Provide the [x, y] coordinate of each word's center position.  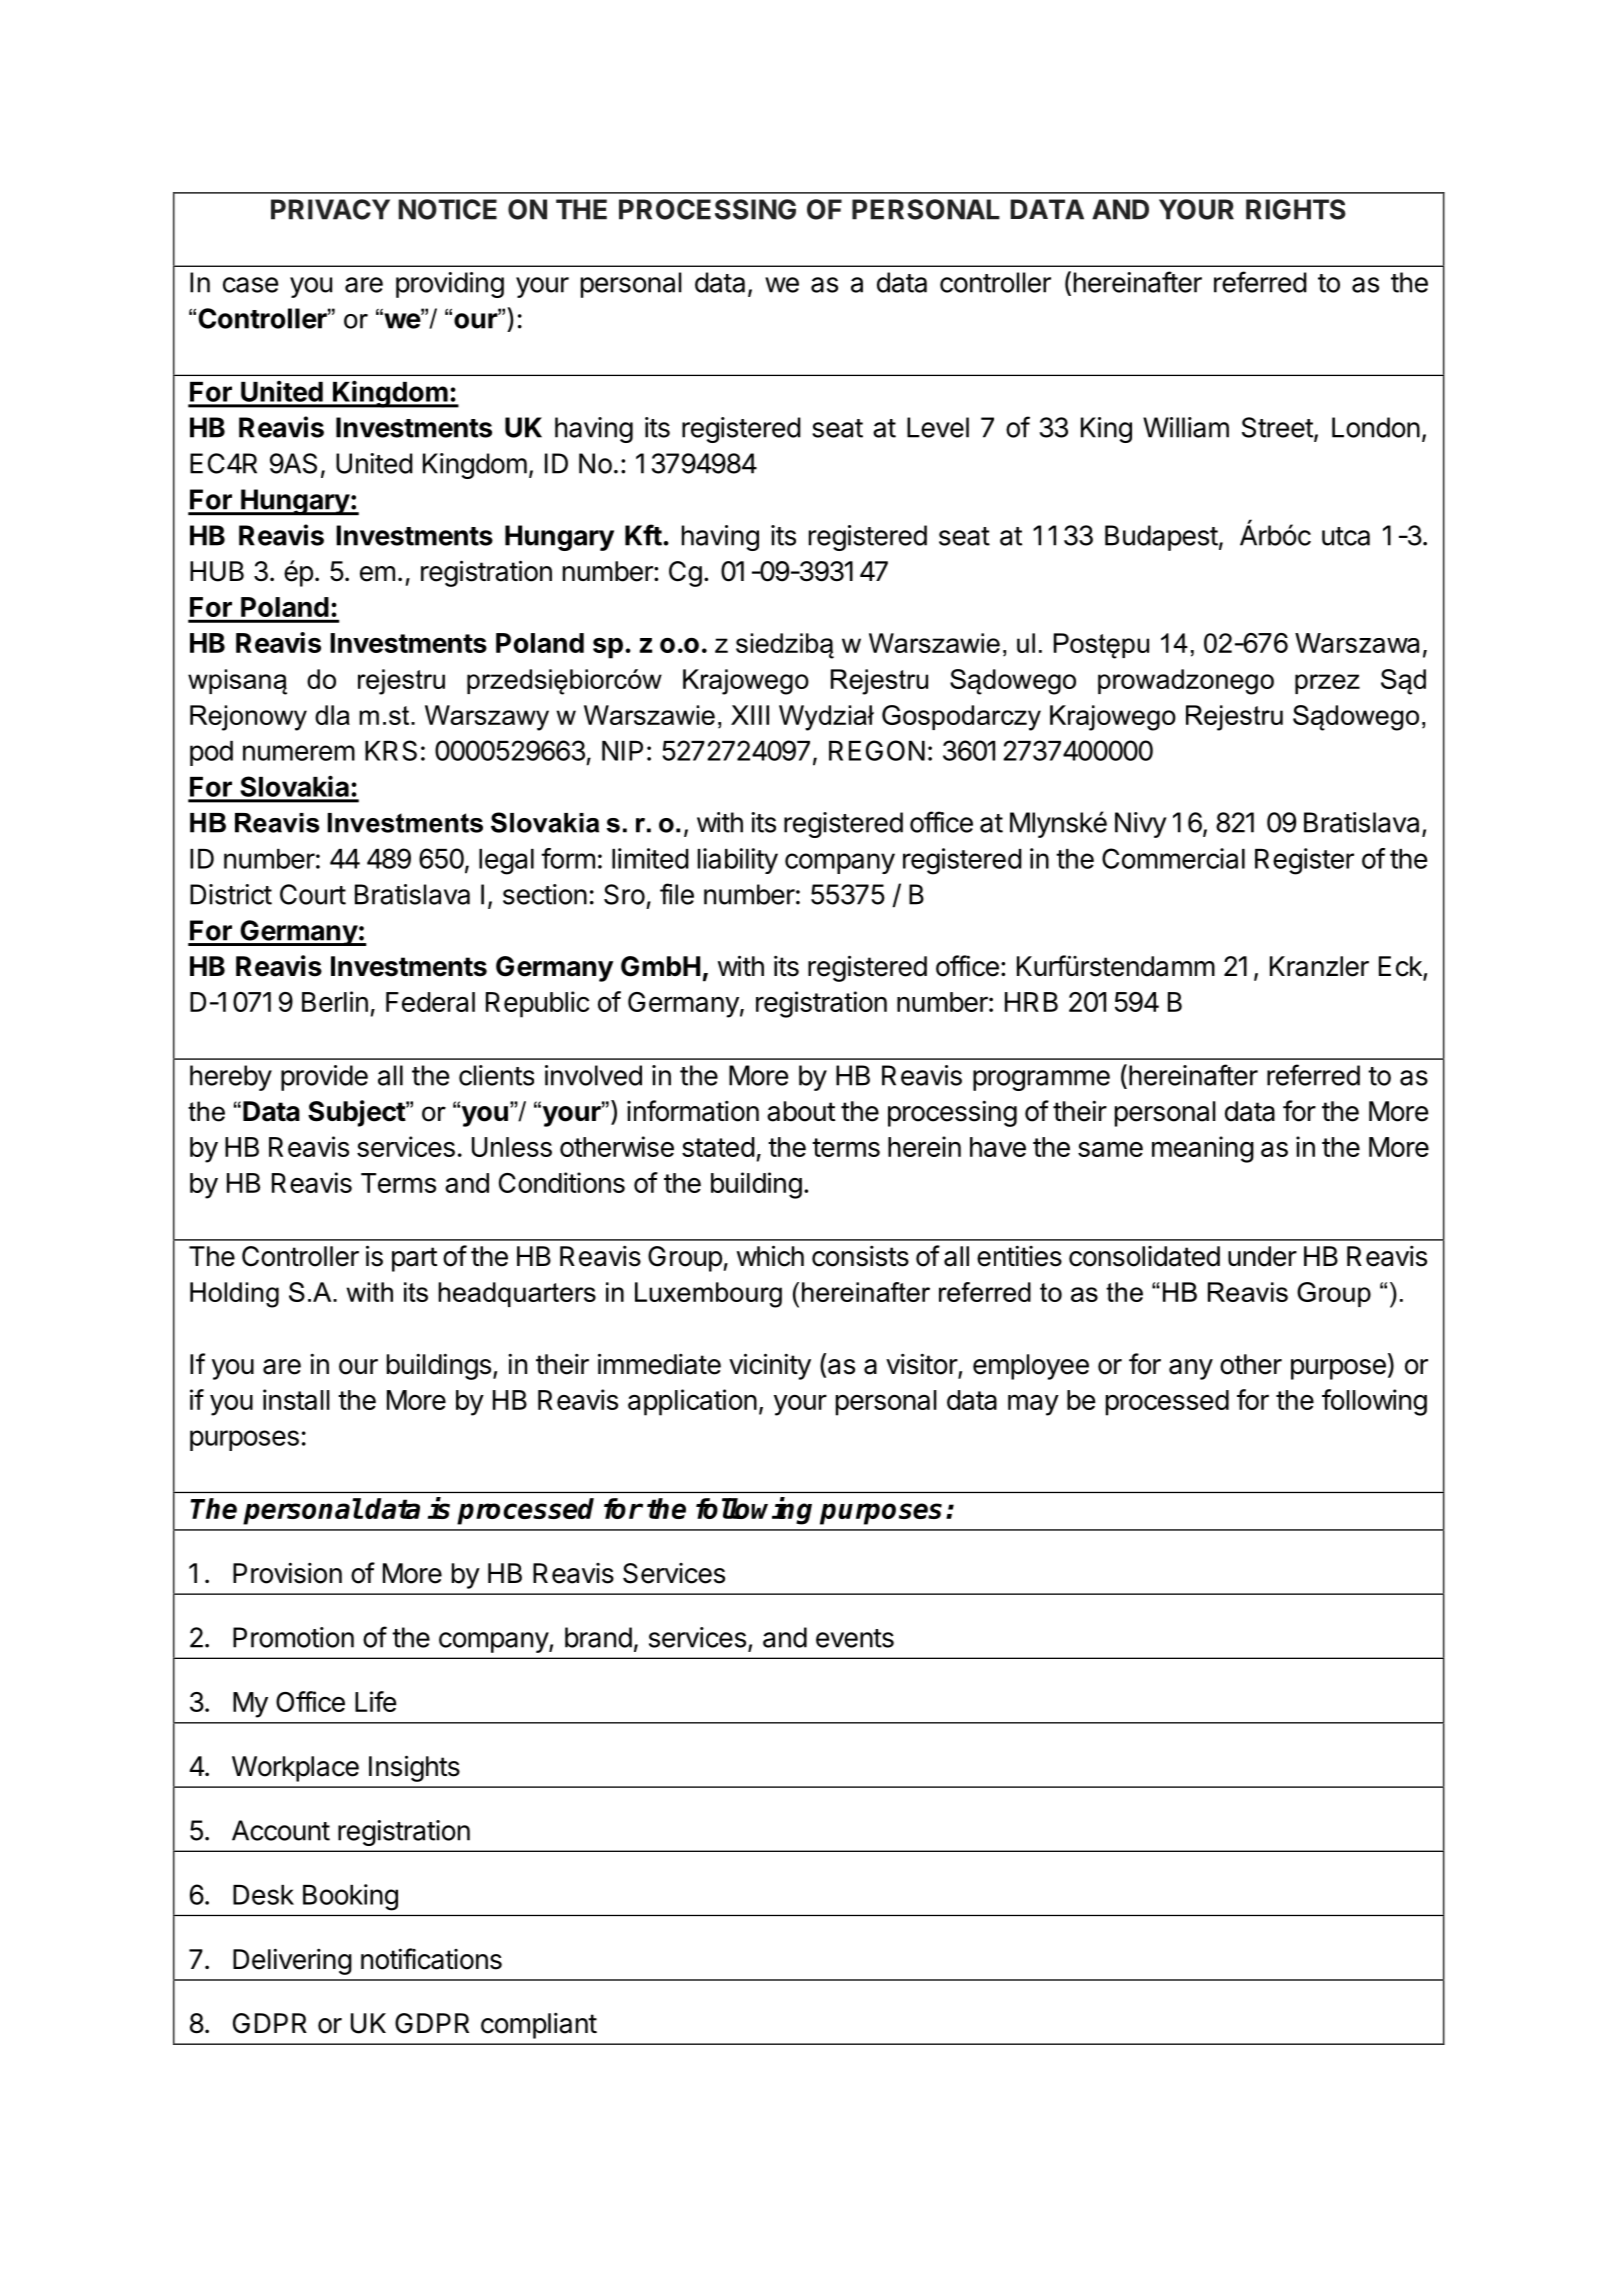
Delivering [292, 1961]
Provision [287, 1573]
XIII [750, 715]
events [855, 1638]
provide [324, 1078]
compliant [539, 2025]
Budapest [1161, 538]
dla [332, 715]
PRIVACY [330, 209]
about [801, 1111]
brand [598, 1637]
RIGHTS [1296, 209]
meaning [1203, 1149]
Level [938, 427]
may [1033, 1405]
